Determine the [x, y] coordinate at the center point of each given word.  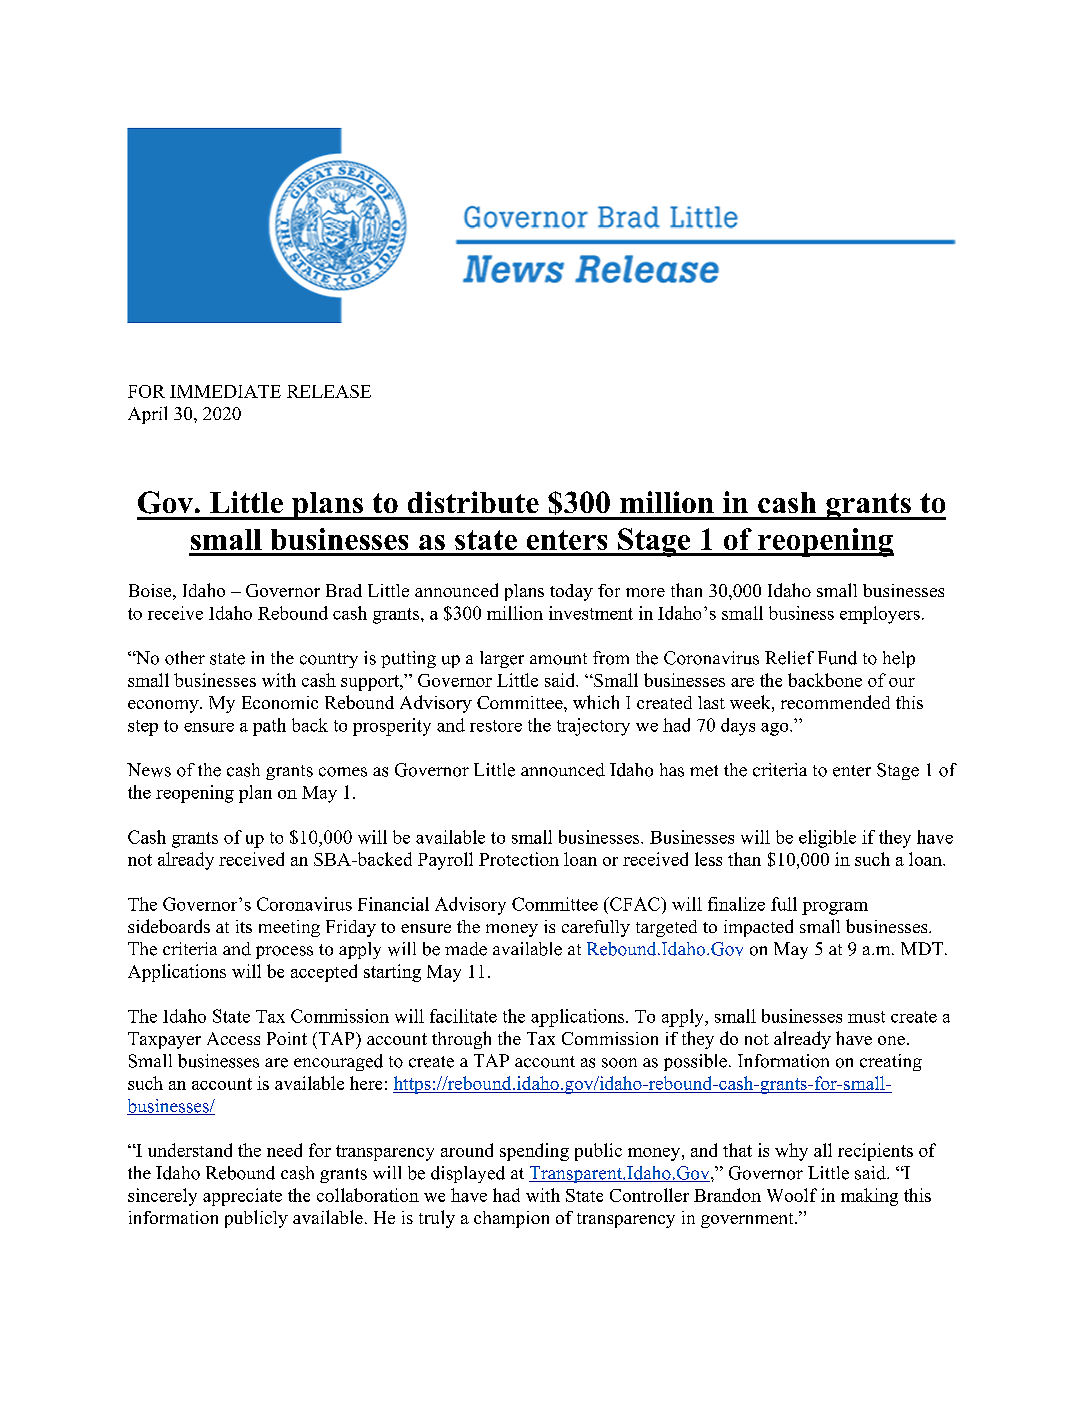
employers [880, 615]
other [185, 658]
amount [558, 659]
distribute [473, 502]
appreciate [242, 1197]
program [835, 908]
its [244, 926]
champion [511, 1219]
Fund [837, 658]
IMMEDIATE [225, 391]
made [466, 949]
